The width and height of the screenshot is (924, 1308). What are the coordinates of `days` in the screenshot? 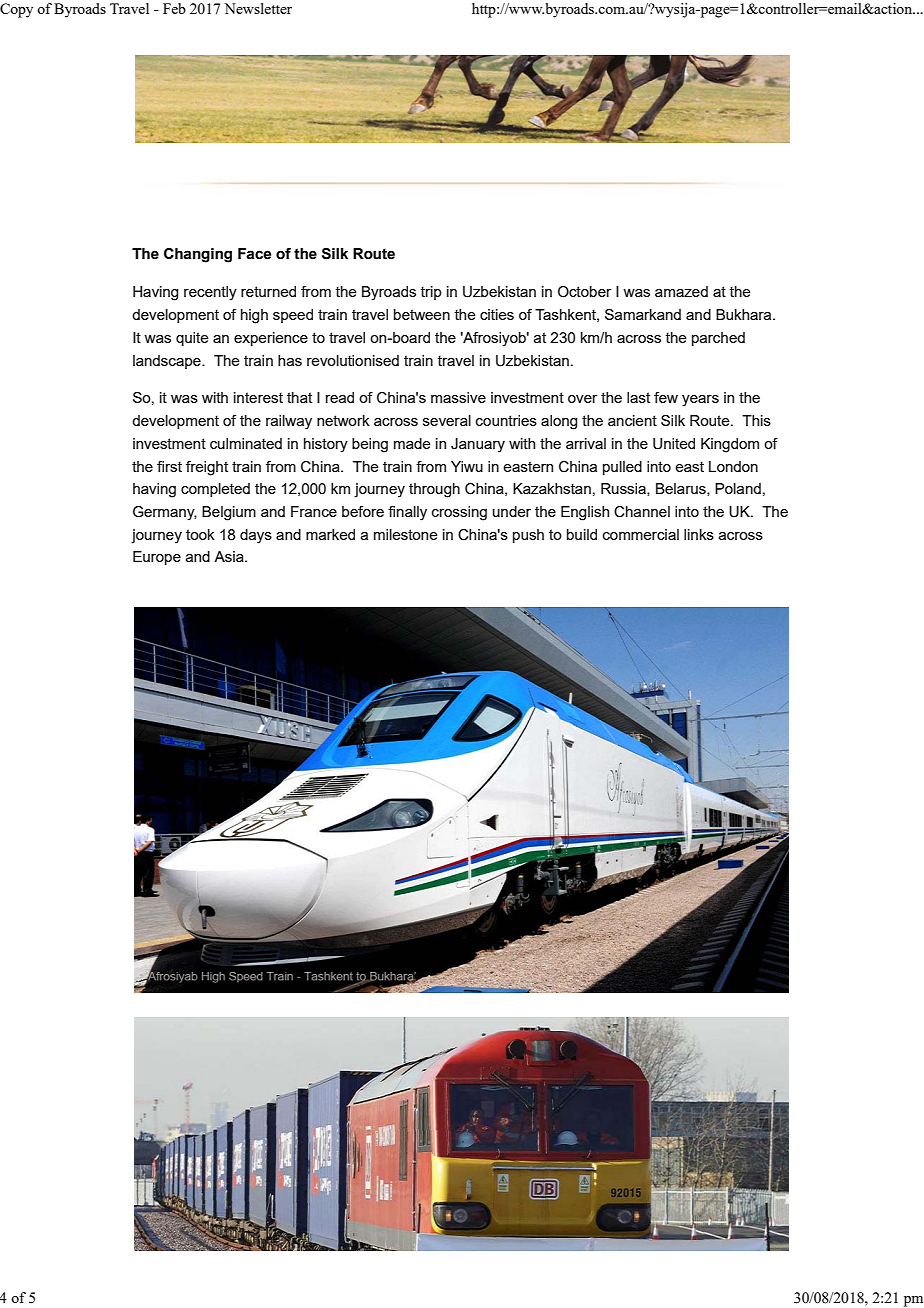 It's located at (256, 536).
